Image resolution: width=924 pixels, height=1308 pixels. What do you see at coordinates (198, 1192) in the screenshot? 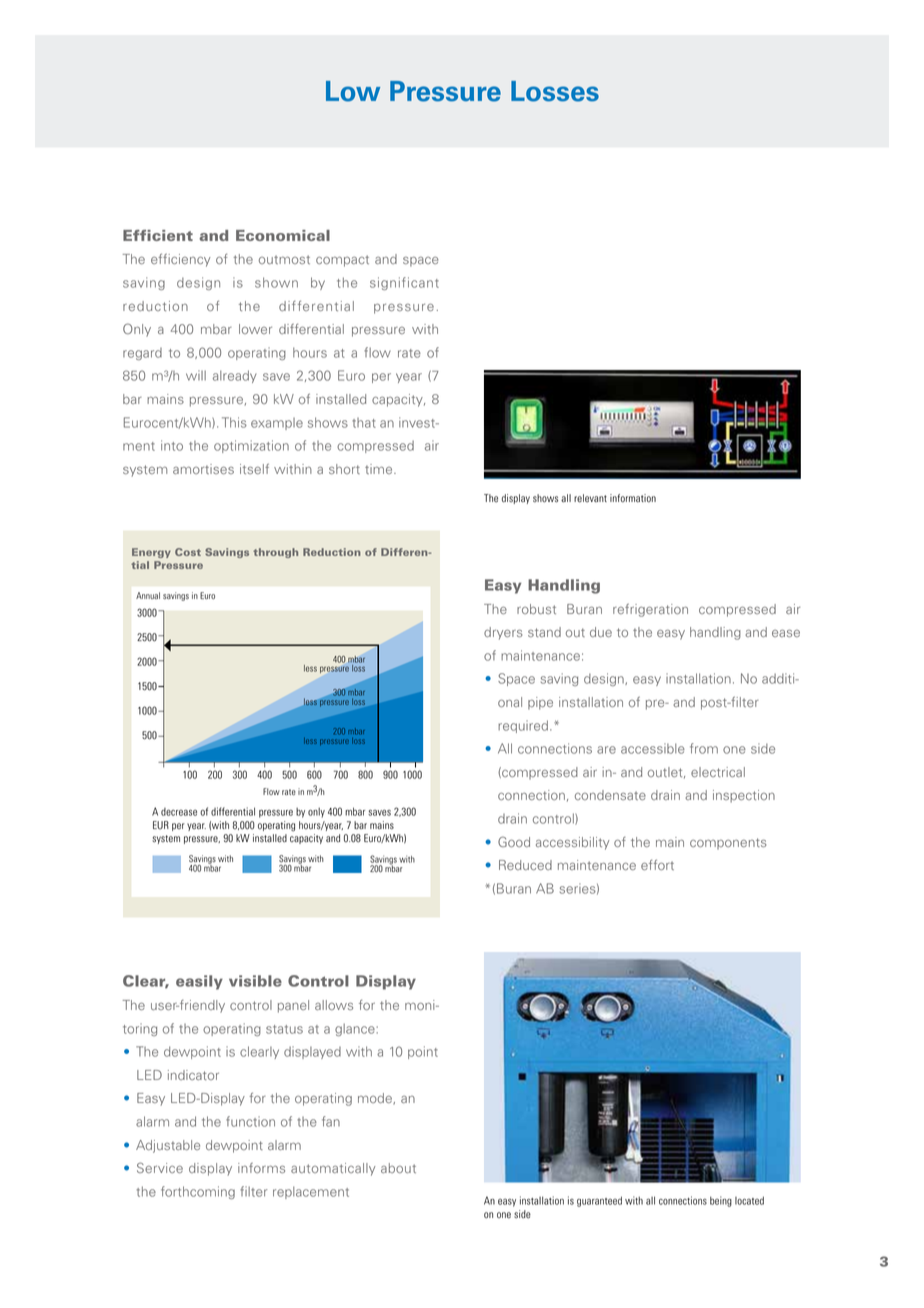
I see `forthcoming` at bounding box center [198, 1192].
